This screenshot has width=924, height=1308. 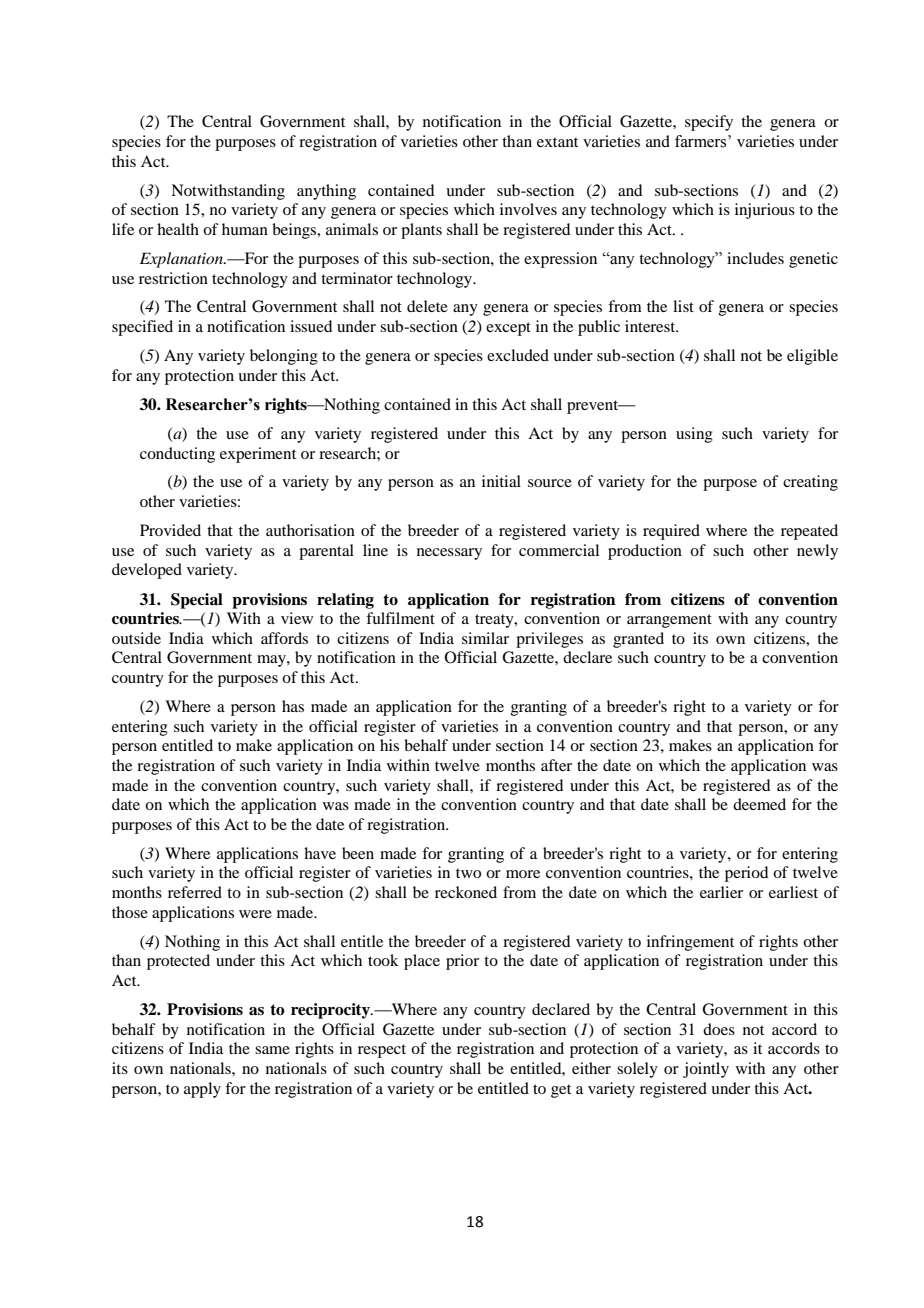 What do you see at coordinates (759, 804) in the screenshot?
I see `deemed` at bounding box center [759, 804].
